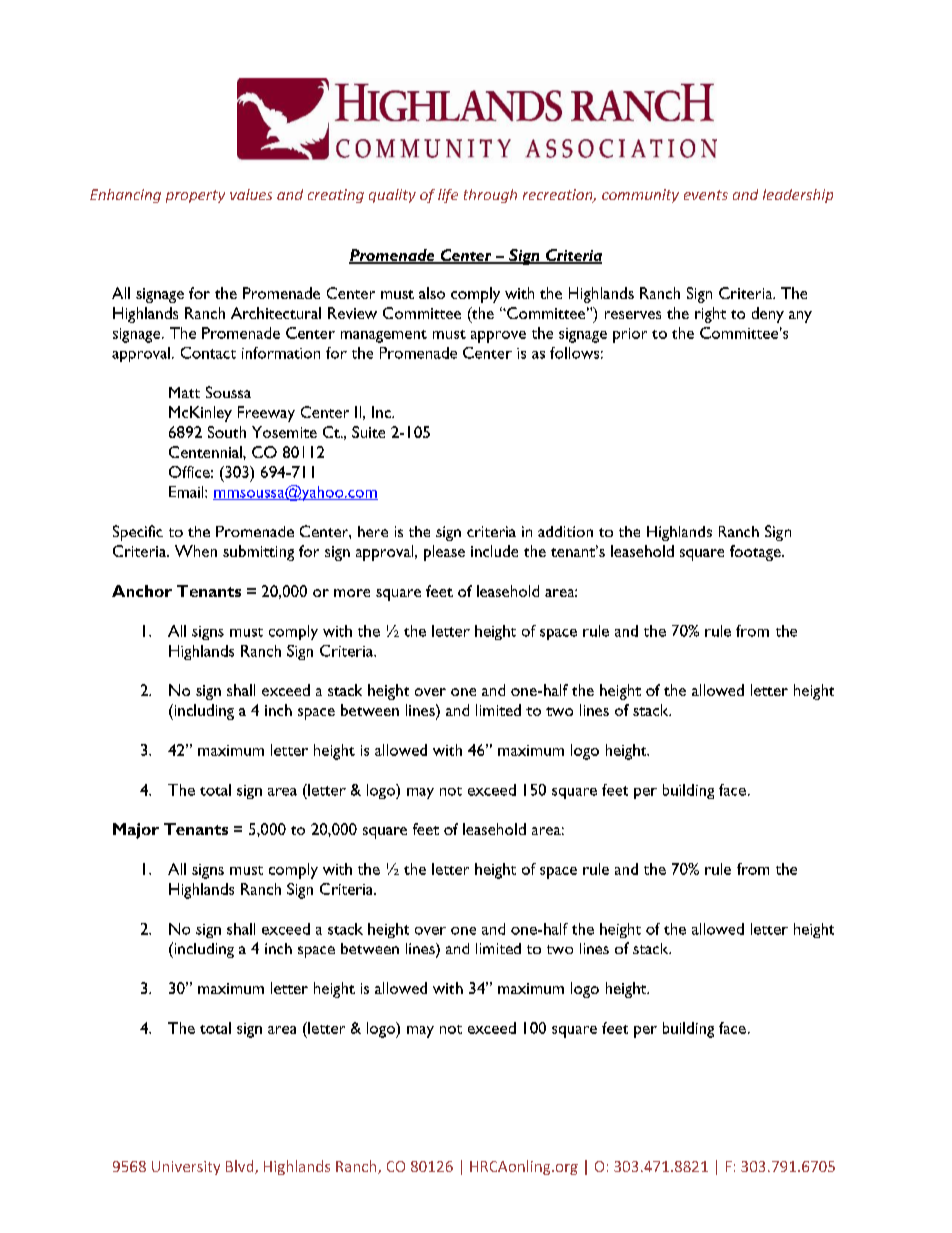 The width and height of the image is (952, 1233). What do you see at coordinates (352, 593) in the image?
I see `more` at bounding box center [352, 593].
